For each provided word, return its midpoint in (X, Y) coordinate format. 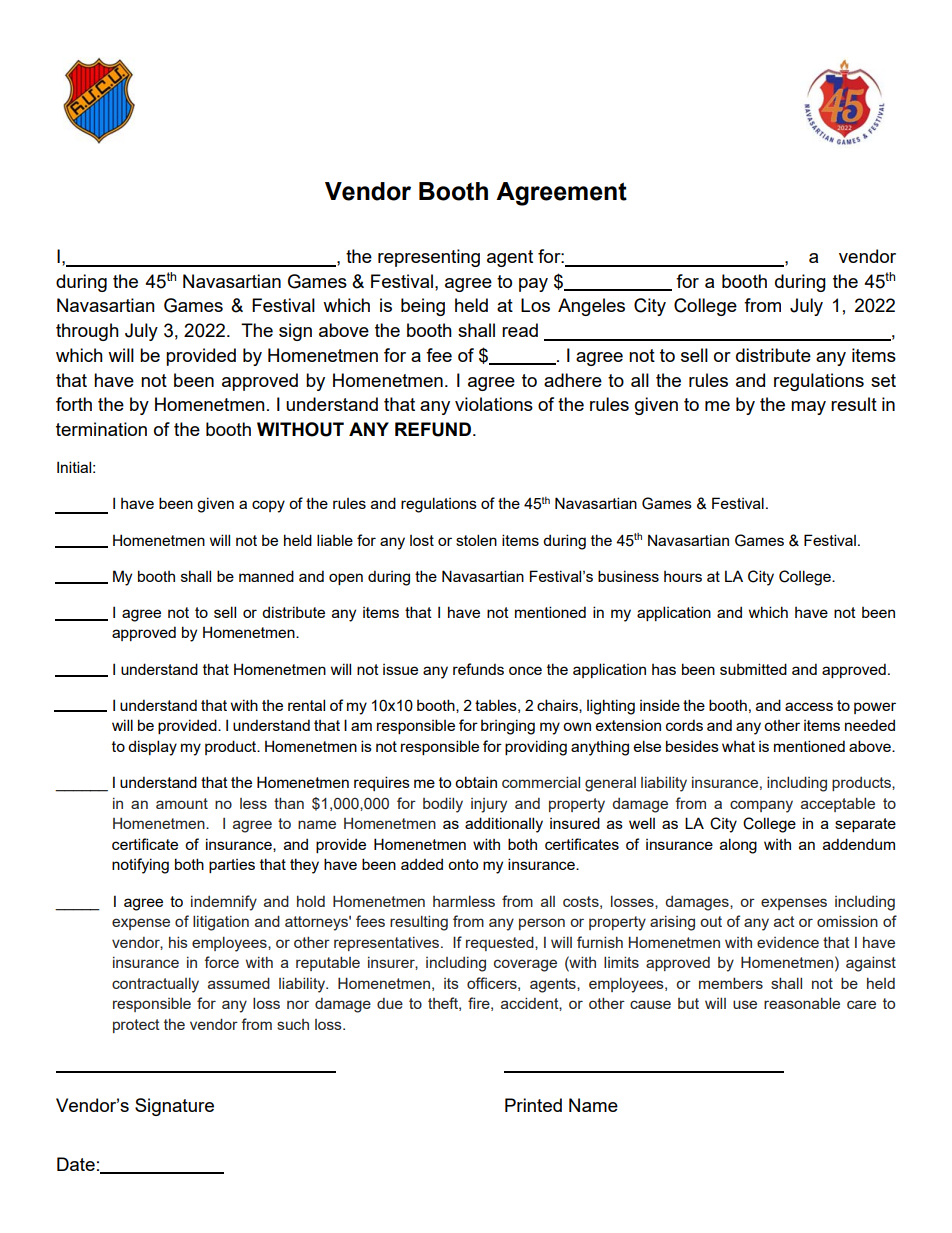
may (808, 408)
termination (101, 429)
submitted (753, 669)
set (883, 380)
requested (501, 943)
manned (266, 576)
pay (533, 285)
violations (494, 404)
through (87, 332)
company (761, 806)
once (525, 670)
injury (489, 805)
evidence (788, 942)
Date (76, 1164)
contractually (155, 985)
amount (182, 803)
